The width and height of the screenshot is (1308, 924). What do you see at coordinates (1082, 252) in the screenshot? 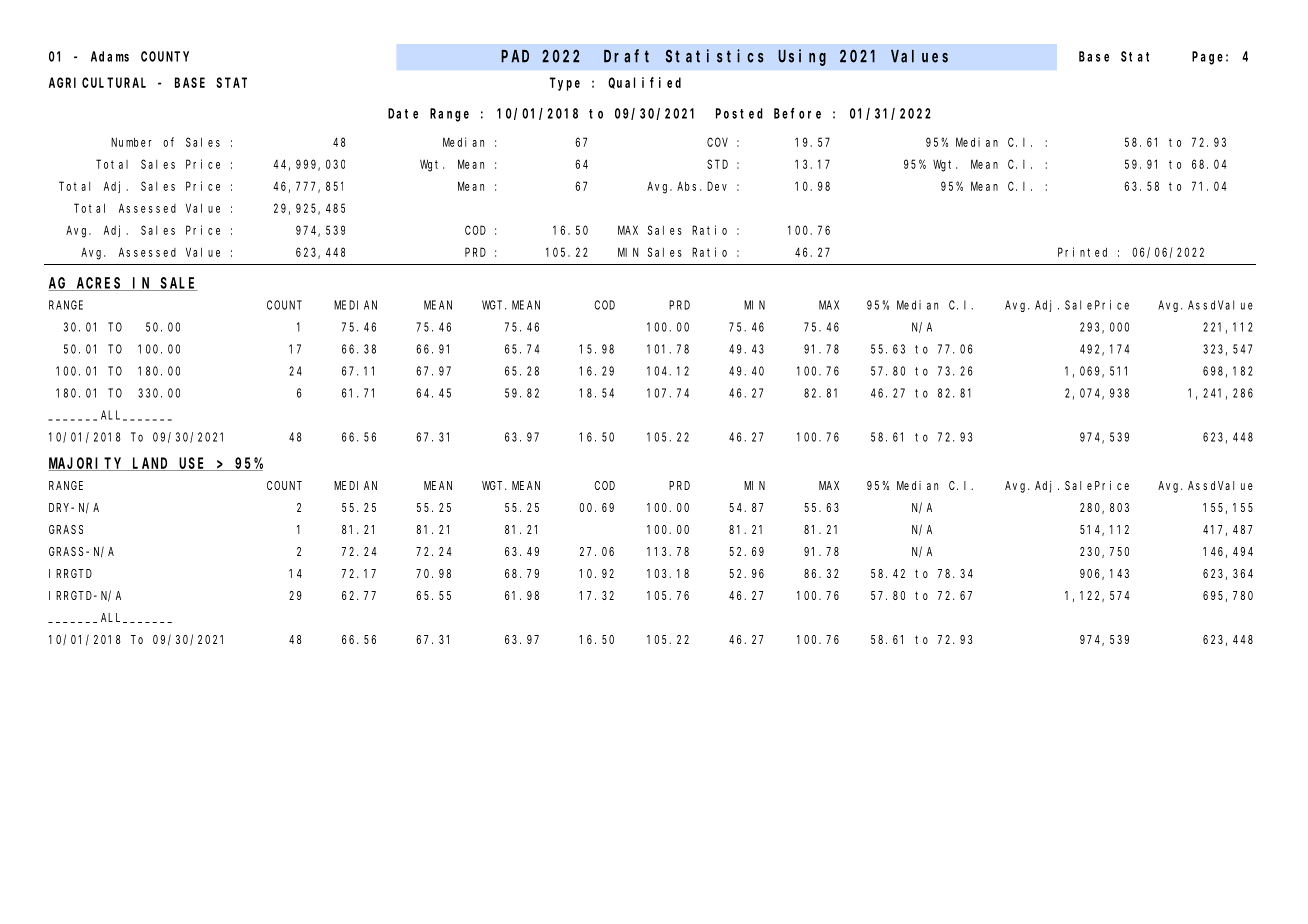
I see `Printed` at bounding box center [1082, 252].
